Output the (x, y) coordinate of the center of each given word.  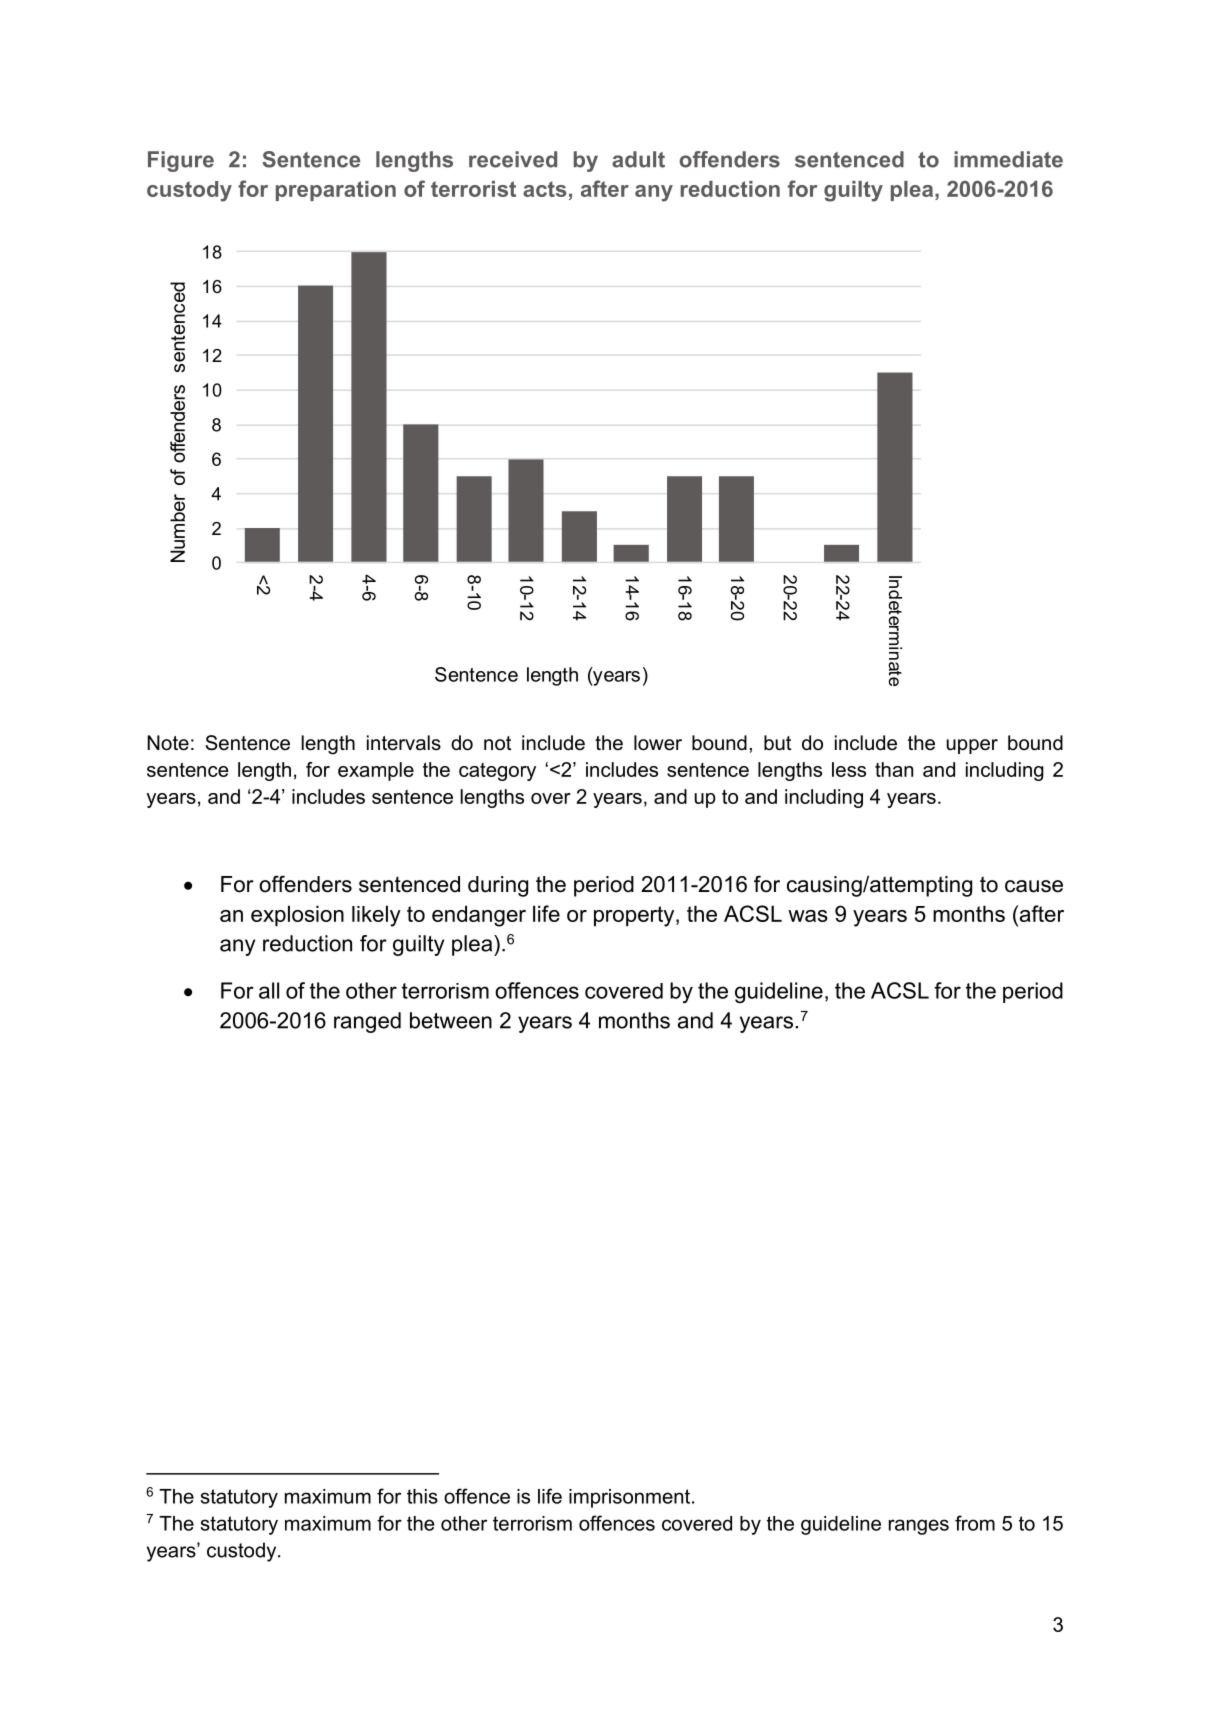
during (498, 886)
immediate (1008, 159)
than (894, 769)
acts (545, 189)
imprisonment (631, 1498)
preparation (336, 191)
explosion (297, 915)
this (422, 1496)
